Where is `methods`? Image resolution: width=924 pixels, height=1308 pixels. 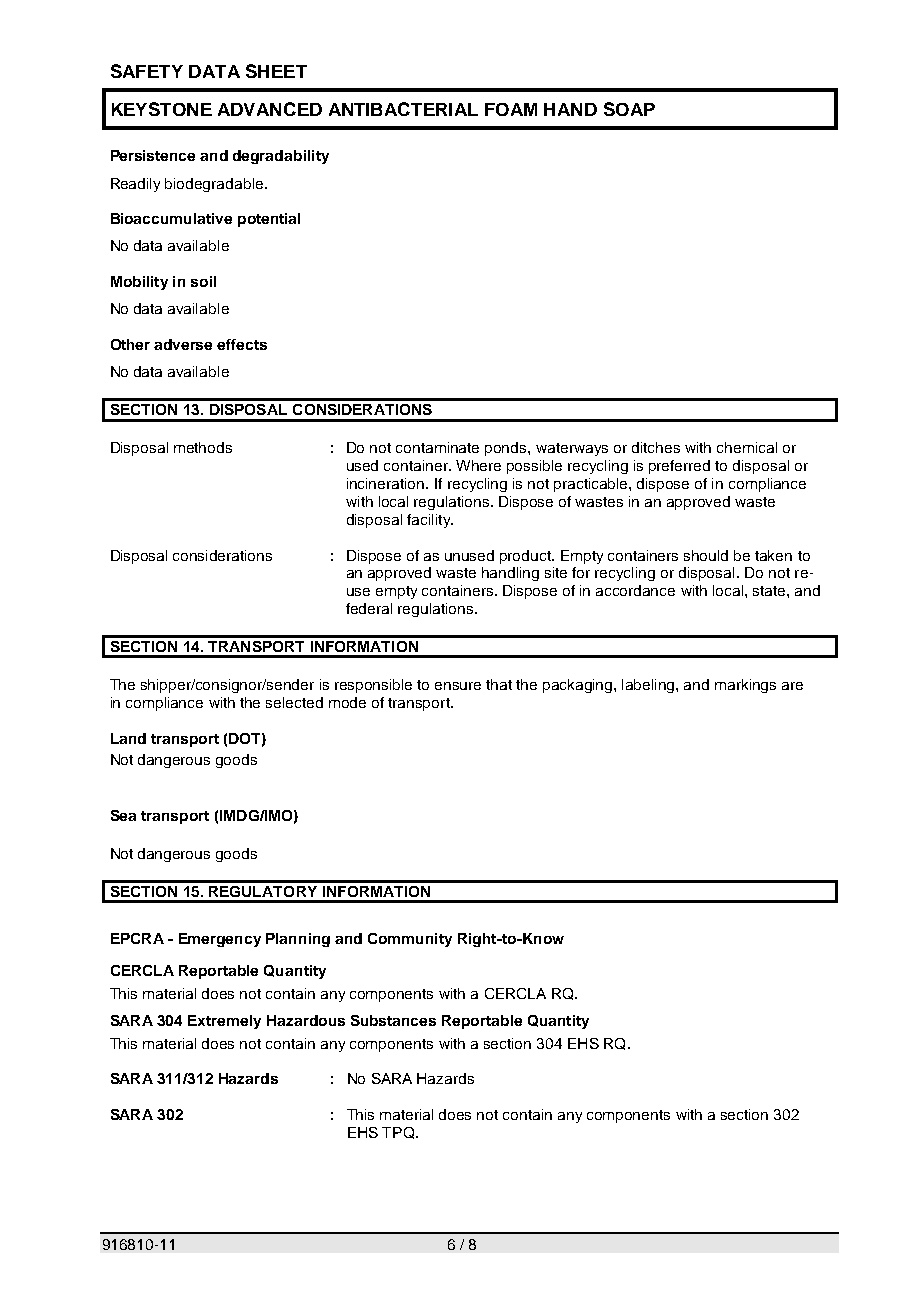
methods is located at coordinates (203, 447).
